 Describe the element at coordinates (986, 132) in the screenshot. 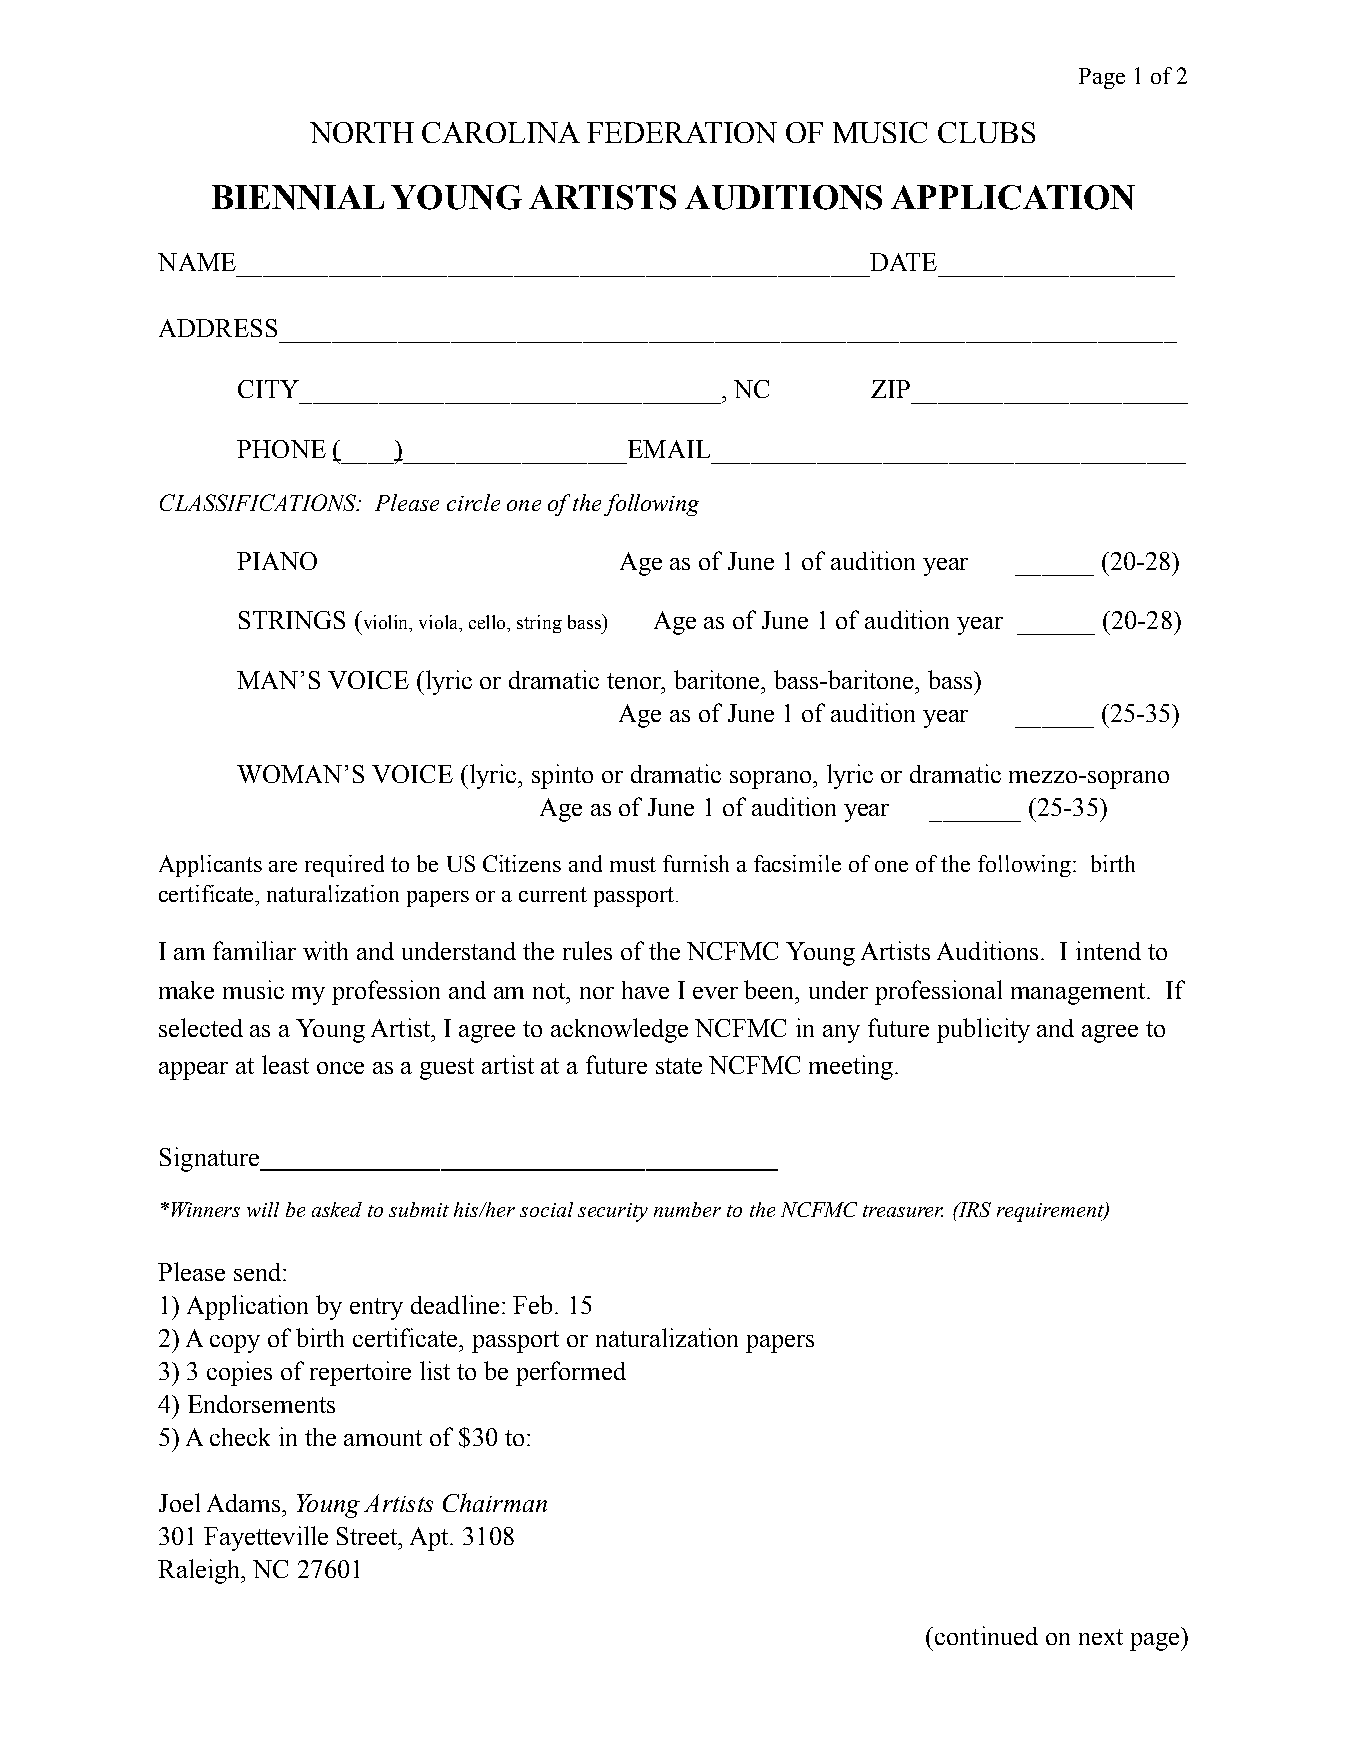

I see `CLUBS` at that location.
